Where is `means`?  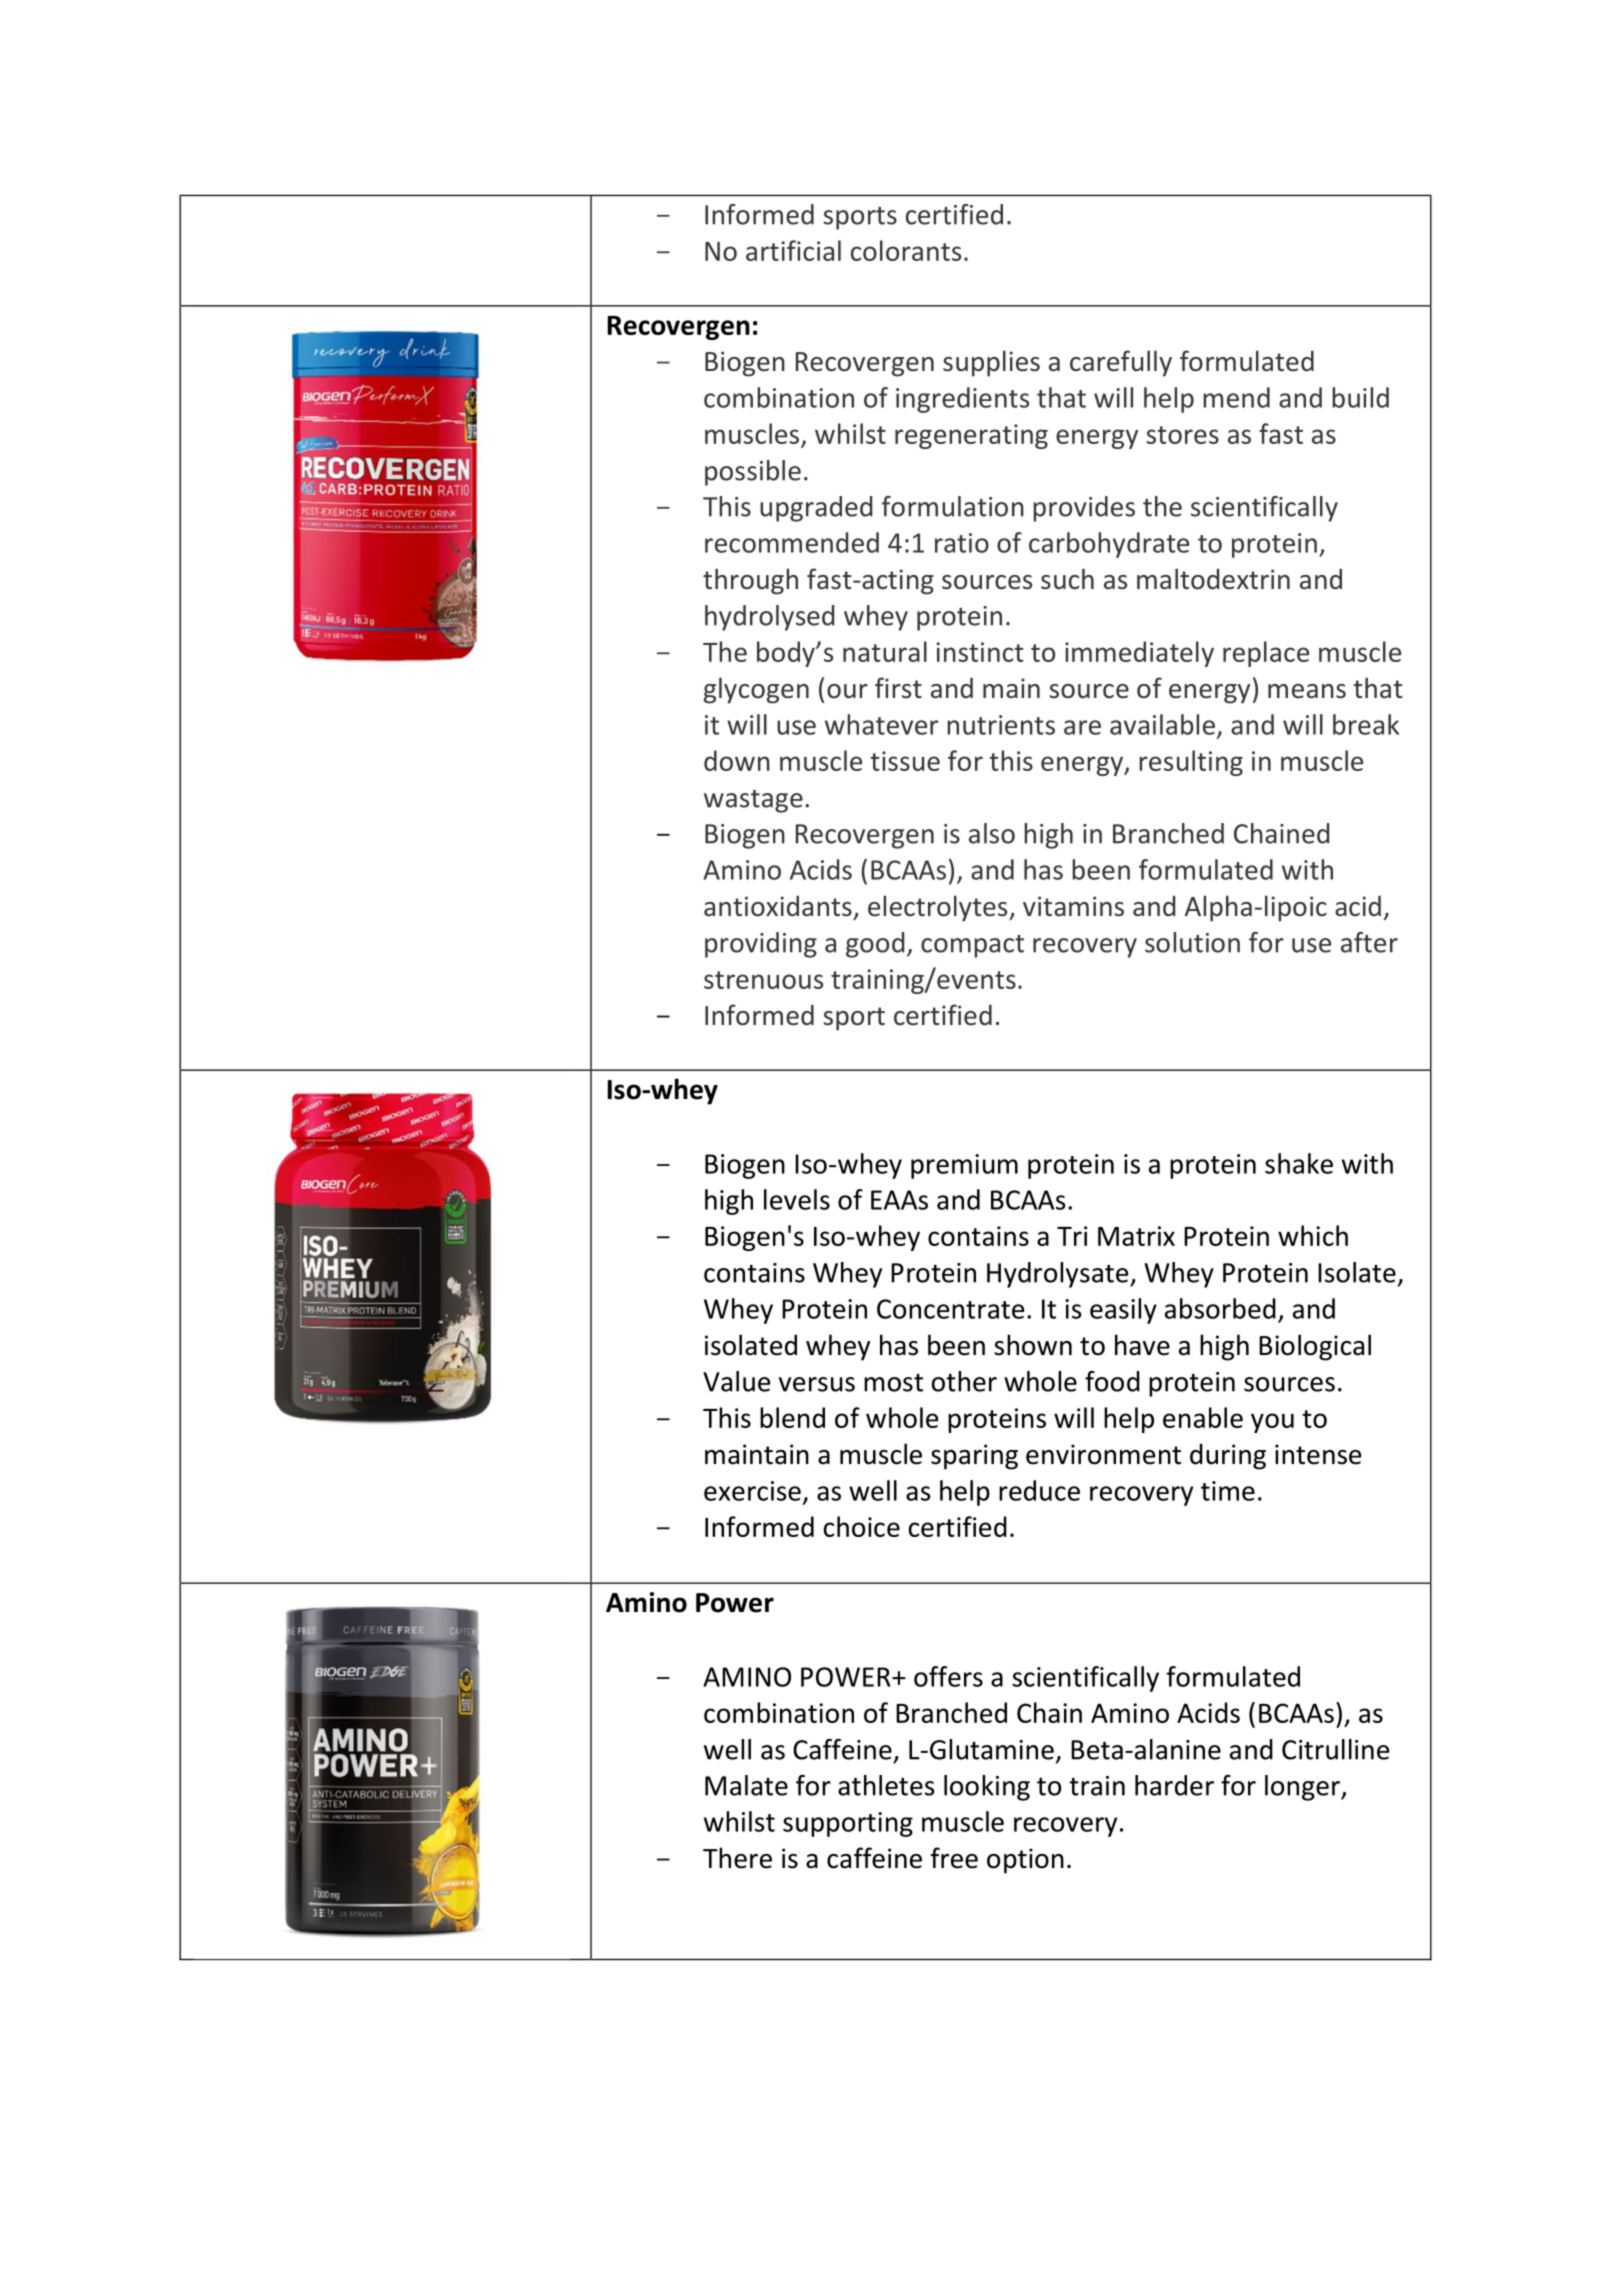
means is located at coordinates (1307, 691).
